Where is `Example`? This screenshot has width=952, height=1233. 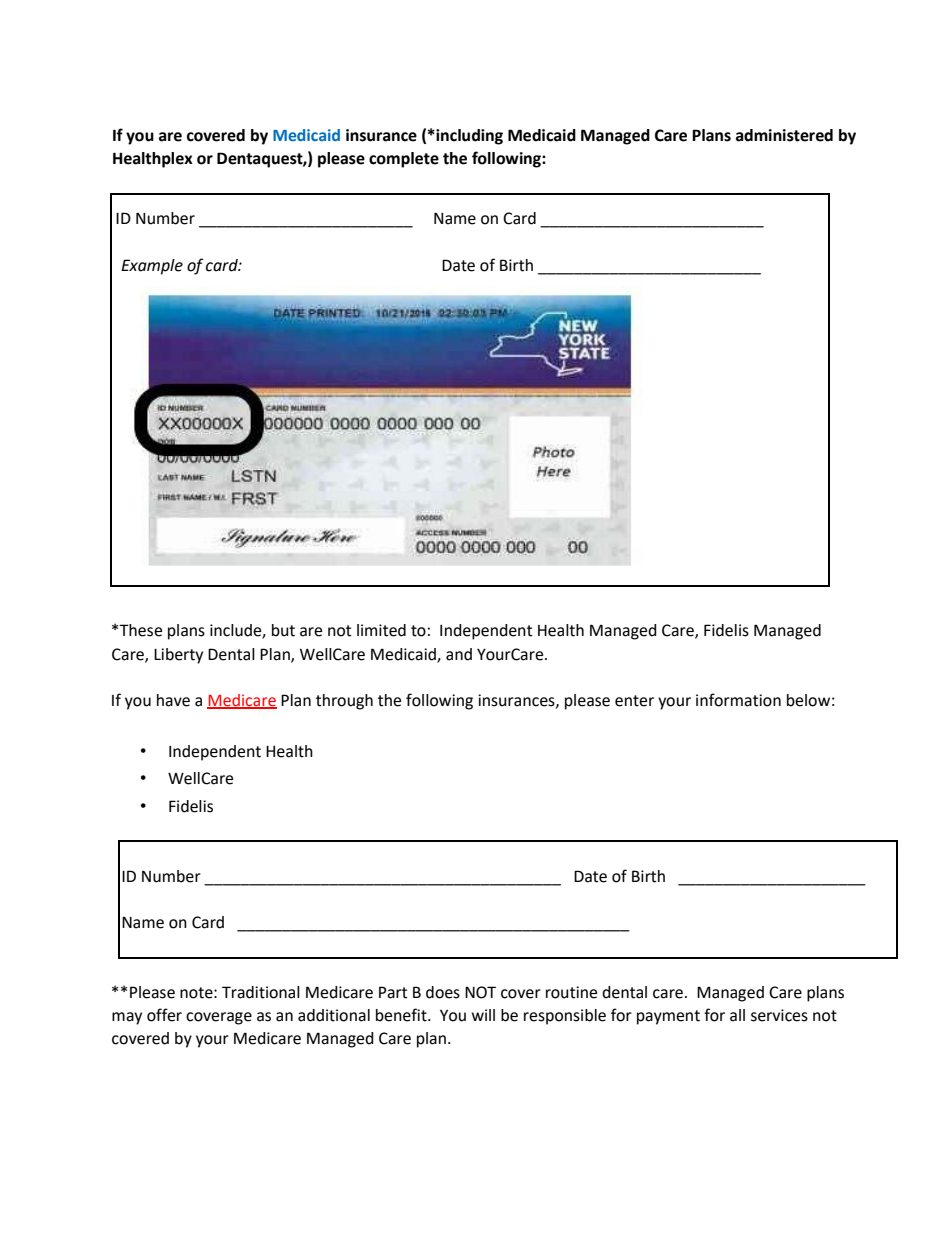 Example is located at coordinates (152, 267).
